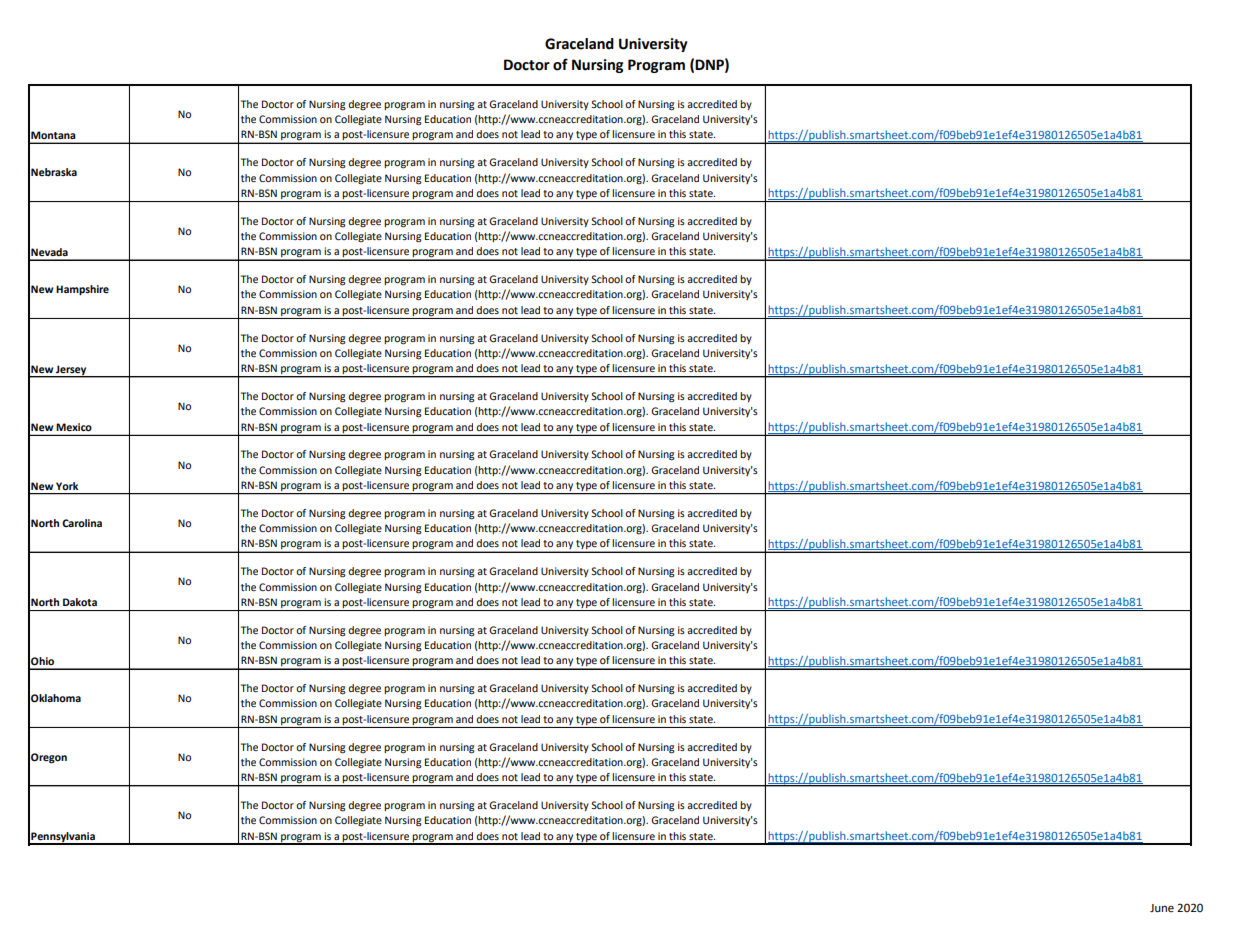 This screenshot has width=1233, height=952. What do you see at coordinates (71, 371) in the screenshot?
I see `Jersey` at bounding box center [71, 371].
